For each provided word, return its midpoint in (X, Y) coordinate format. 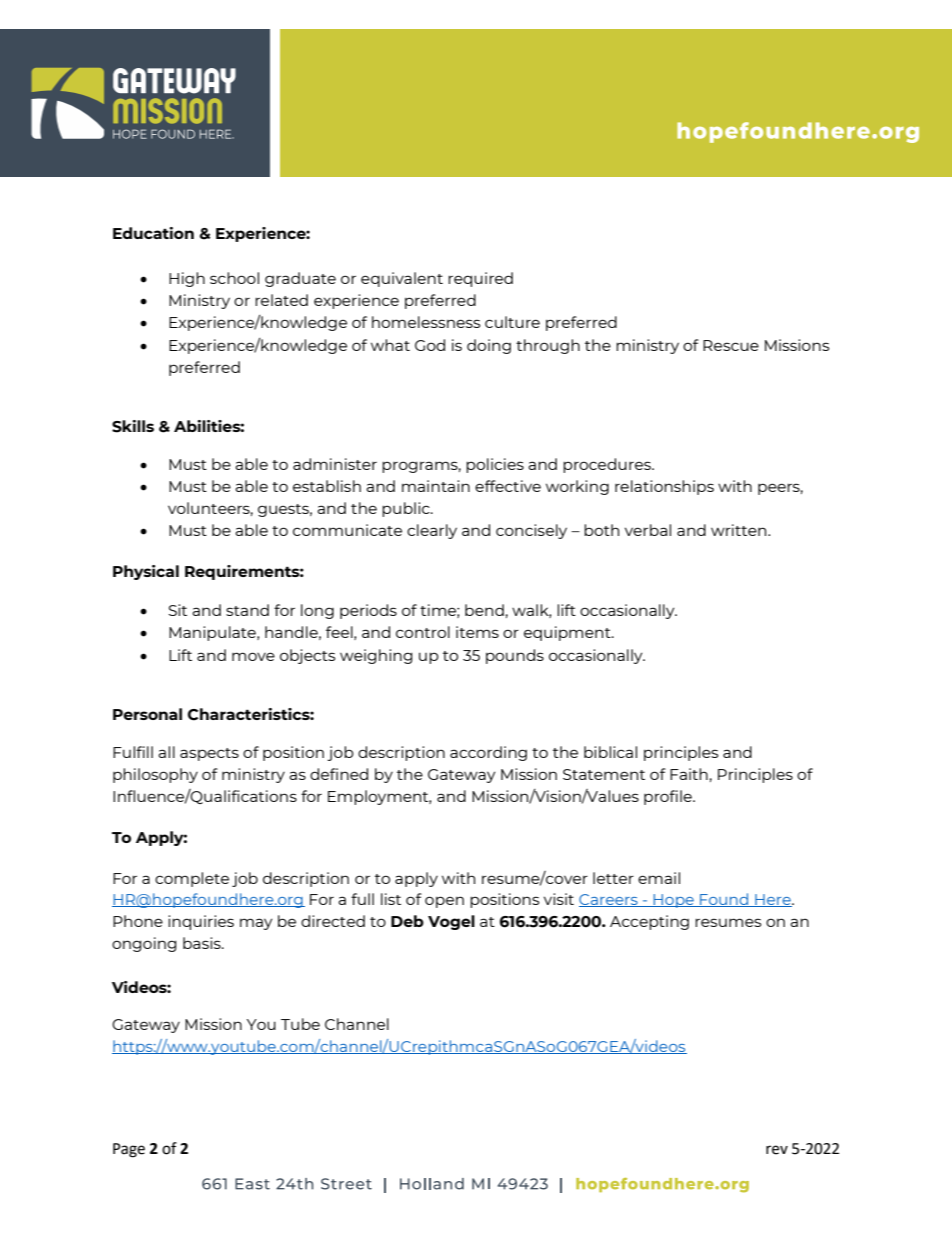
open (444, 902)
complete (192, 879)
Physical (146, 572)
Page (129, 1150)
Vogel (451, 922)
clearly (432, 531)
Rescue (731, 345)
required (480, 279)
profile (669, 797)
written (740, 530)
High (187, 279)
